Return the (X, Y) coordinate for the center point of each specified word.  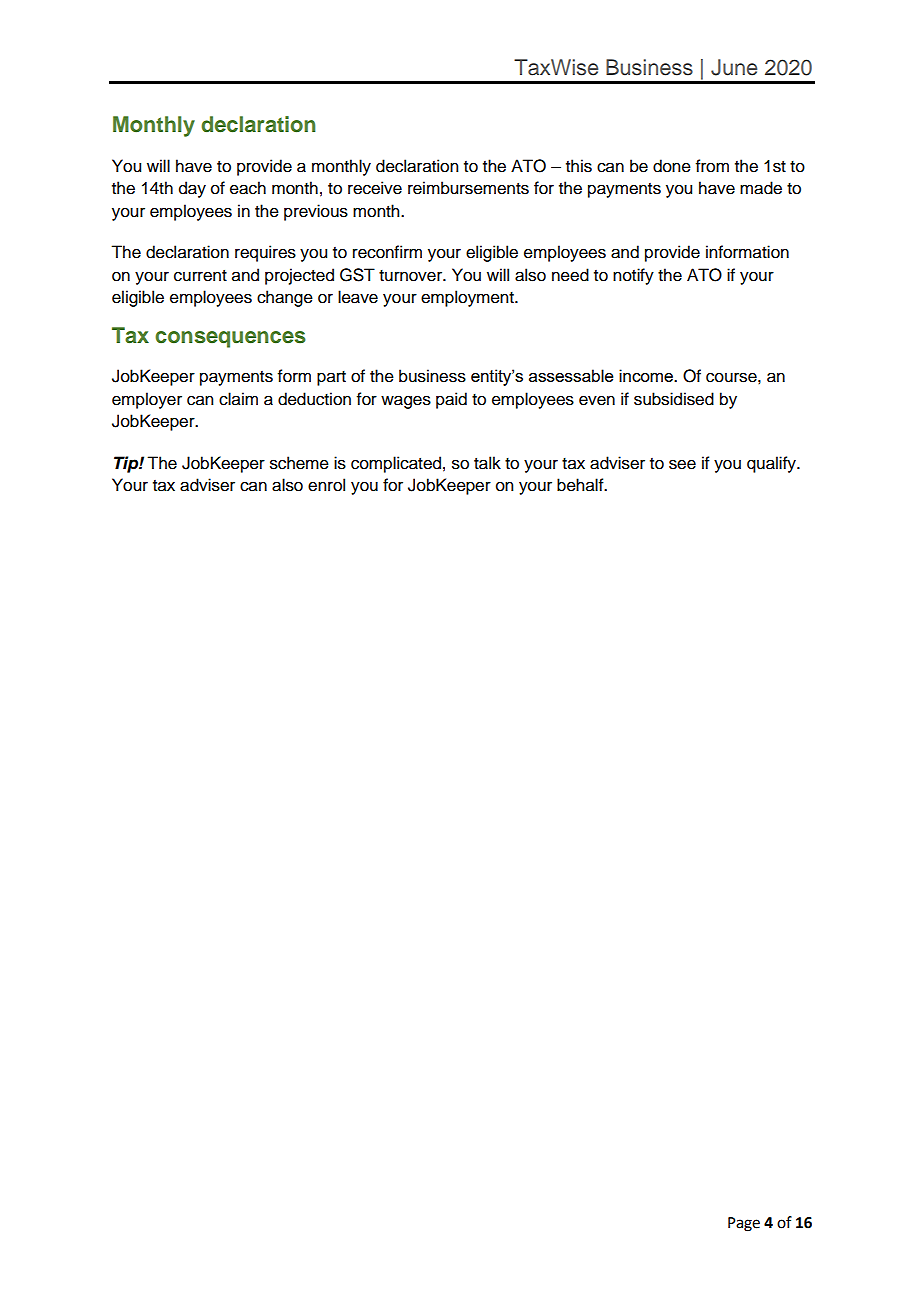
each (248, 188)
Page (744, 1224)
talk (487, 463)
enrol (326, 485)
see (682, 464)
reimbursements (468, 188)
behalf (581, 485)
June (734, 67)
